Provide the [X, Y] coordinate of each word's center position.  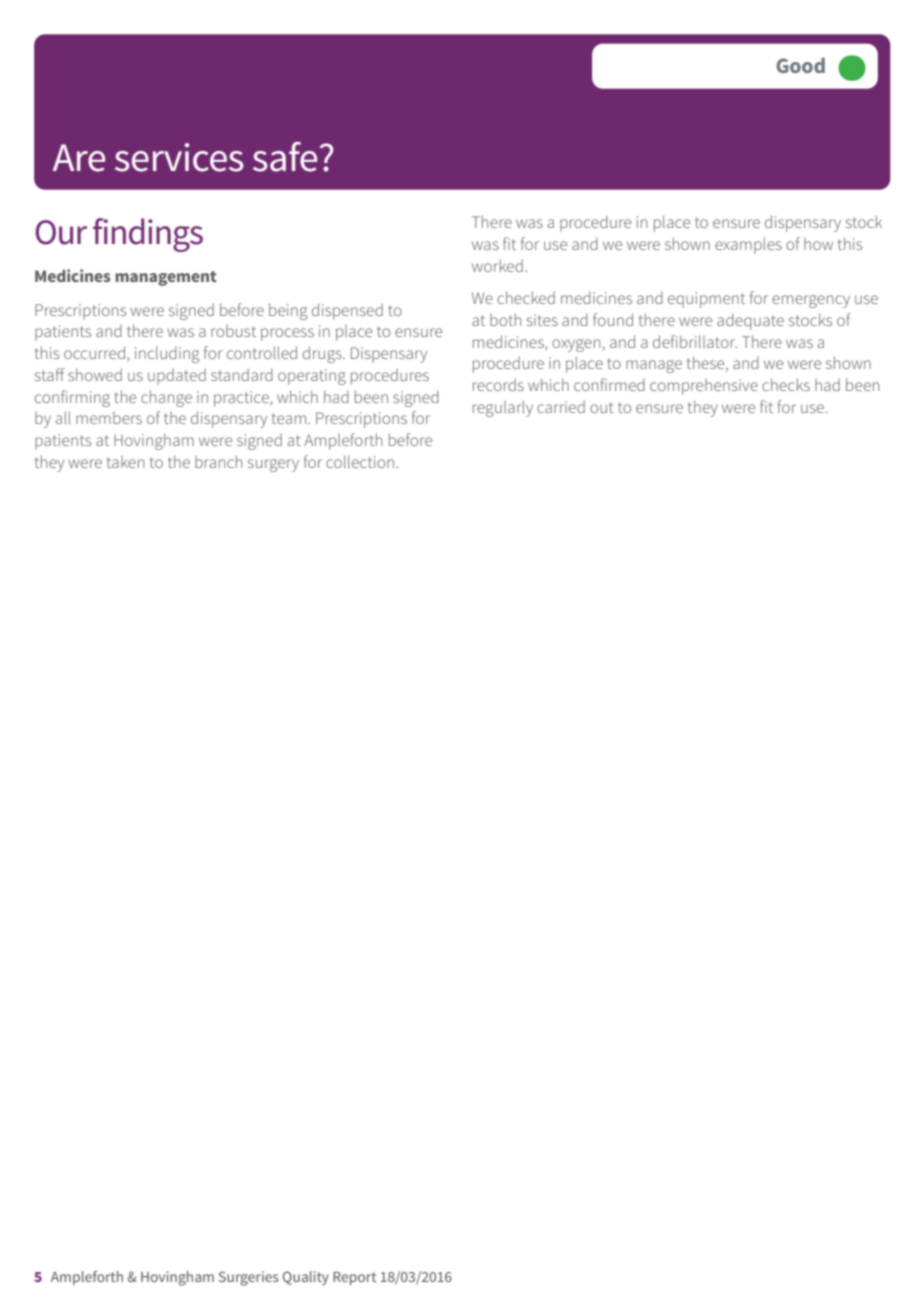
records [498, 384]
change [166, 398]
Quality [305, 1278]
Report [355, 1278]
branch [218, 461]
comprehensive [704, 387]
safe [285, 157]
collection [361, 461]
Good [800, 65]
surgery [273, 465]
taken [125, 462]
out [602, 407]
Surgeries [249, 1278]
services [179, 157]
